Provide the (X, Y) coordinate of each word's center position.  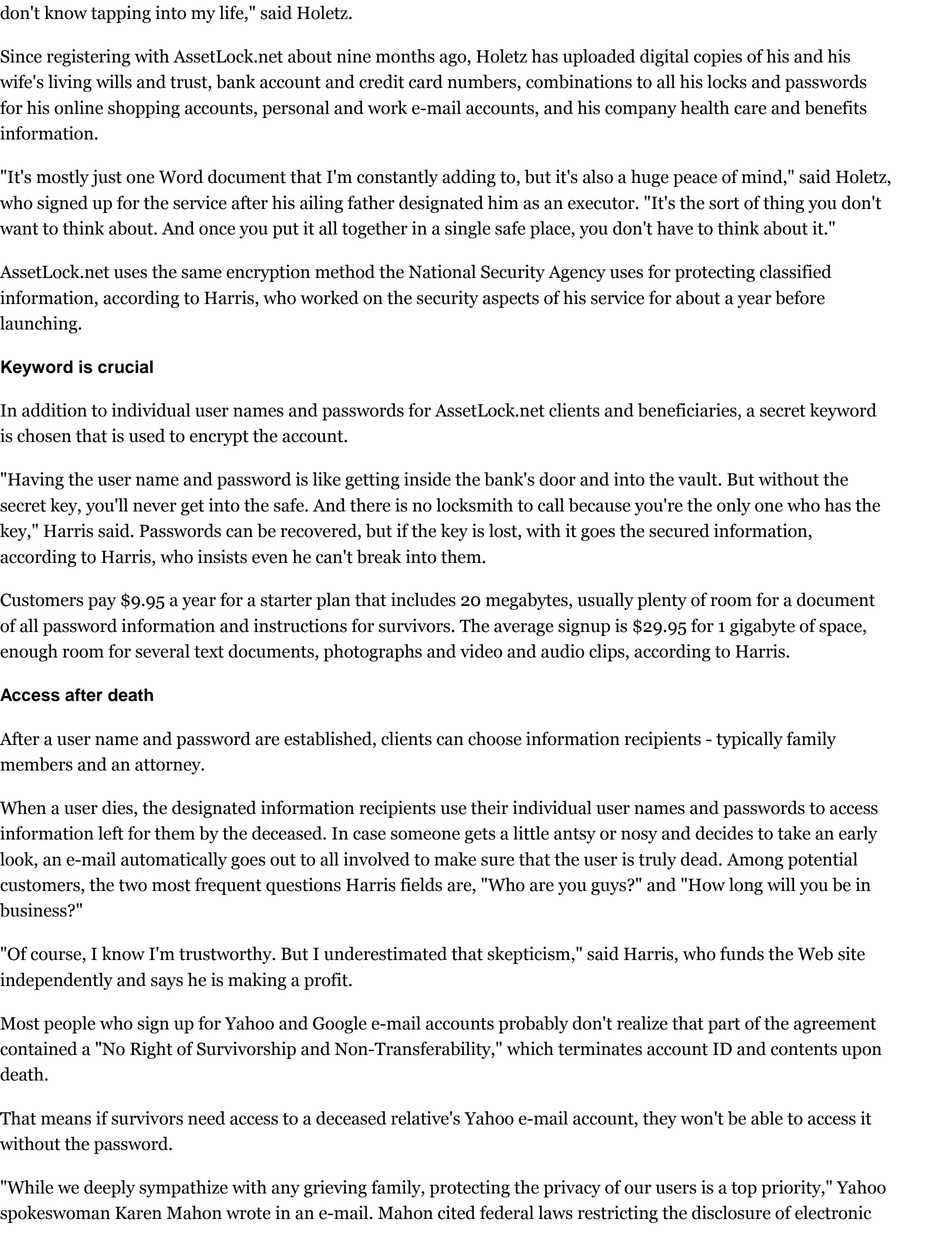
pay (102, 603)
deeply (109, 1189)
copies (718, 58)
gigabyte (762, 627)
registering (89, 58)
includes (423, 599)
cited (456, 1212)
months (405, 56)
